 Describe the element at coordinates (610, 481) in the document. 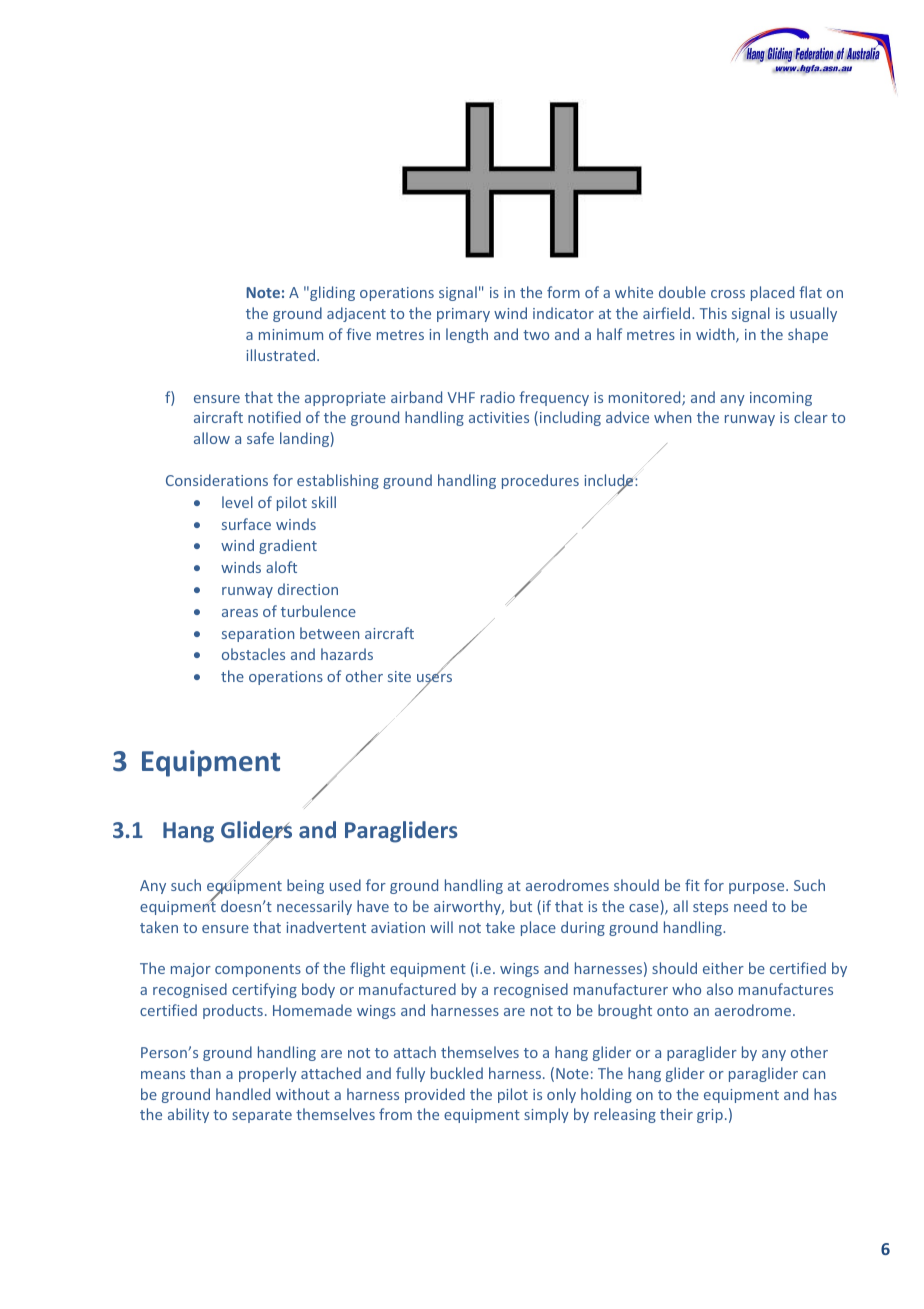

I see `include` at that location.
